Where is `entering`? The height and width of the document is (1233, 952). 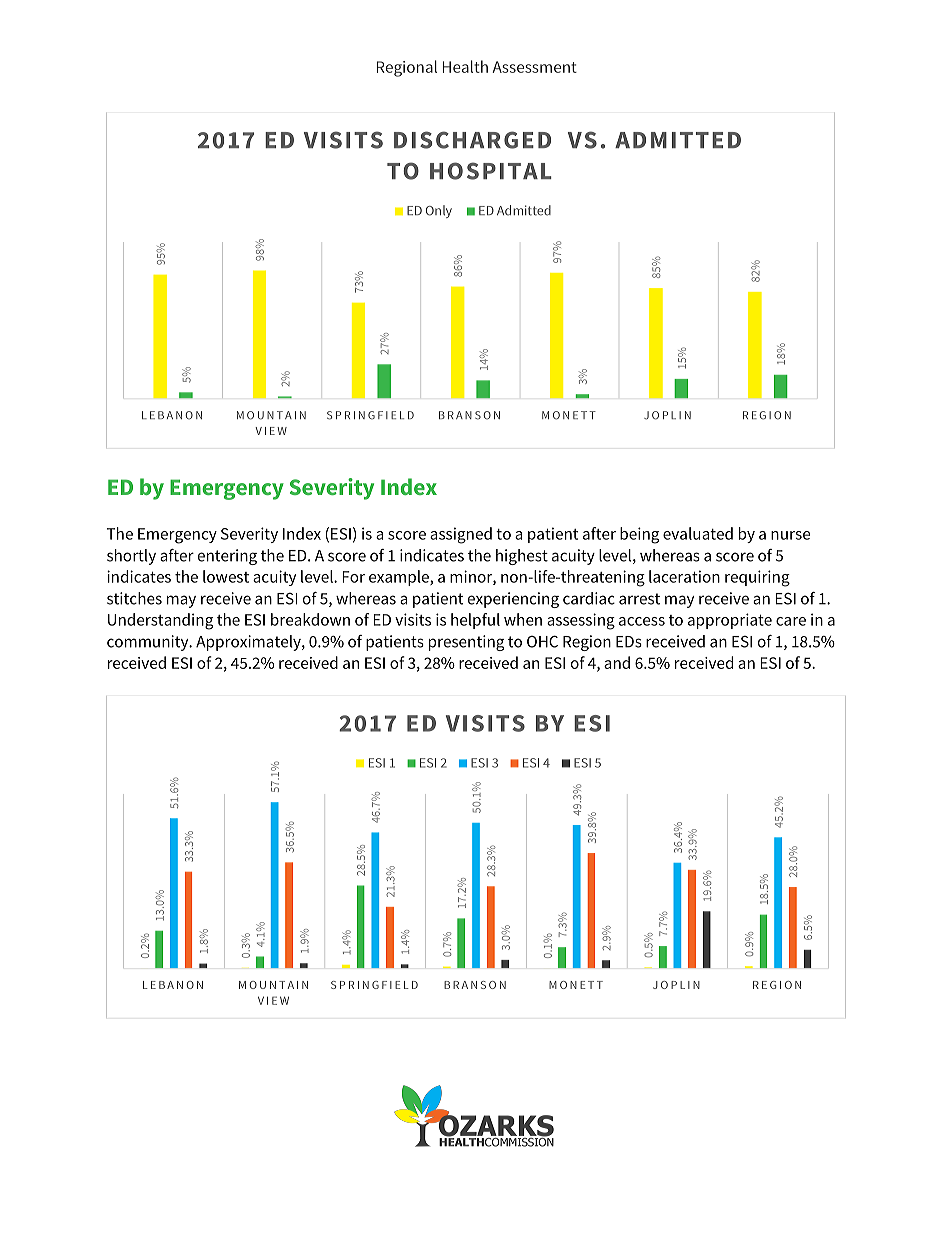 entering is located at coordinates (227, 557).
